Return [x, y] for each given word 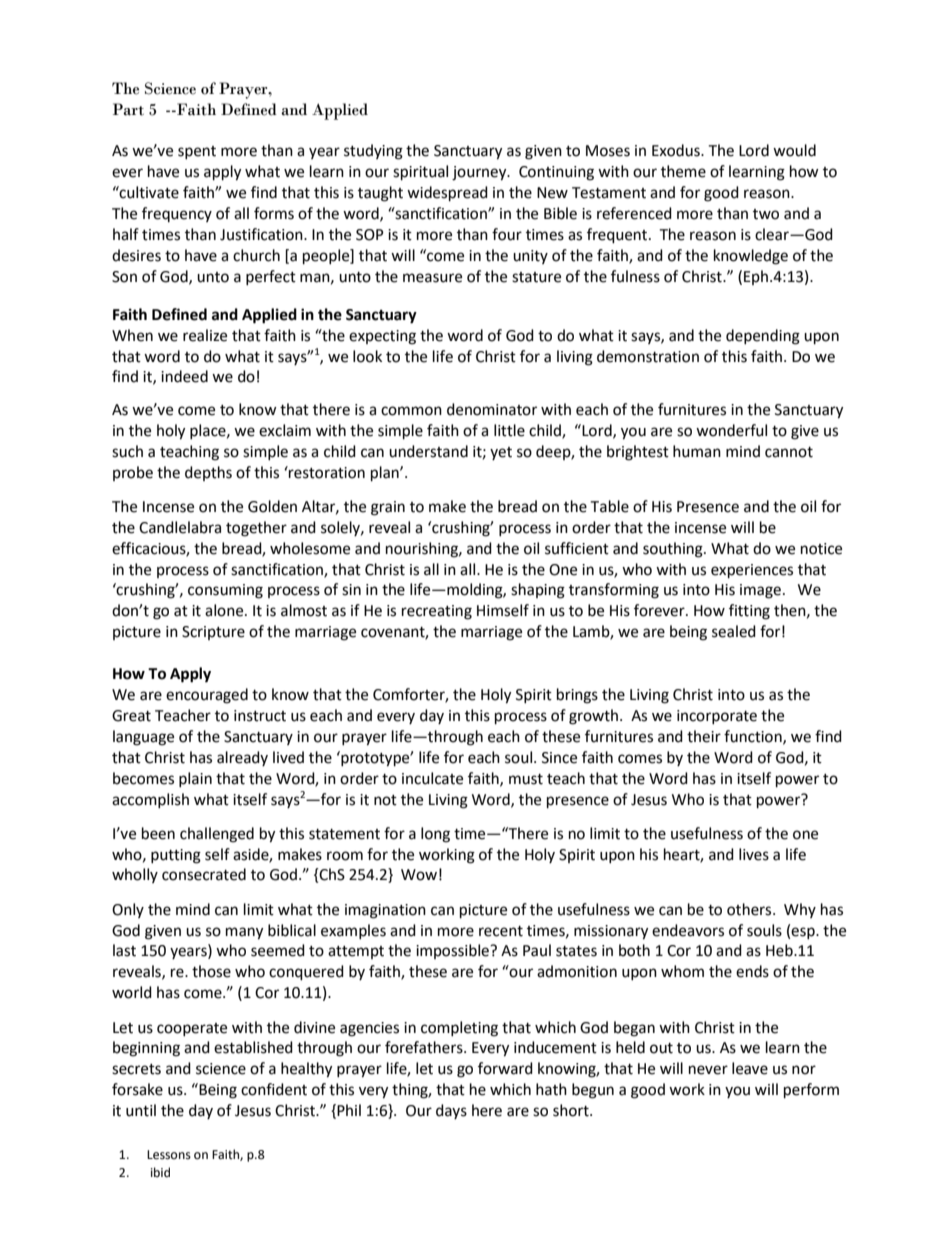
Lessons [169, 1155]
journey [480, 173]
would [794, 150]
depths [208, 473]
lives [754, 854]
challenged [217, 835]
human [697, 451]
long [435, 835]
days [451, 1111]
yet [501, 453]
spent [197, 152]
